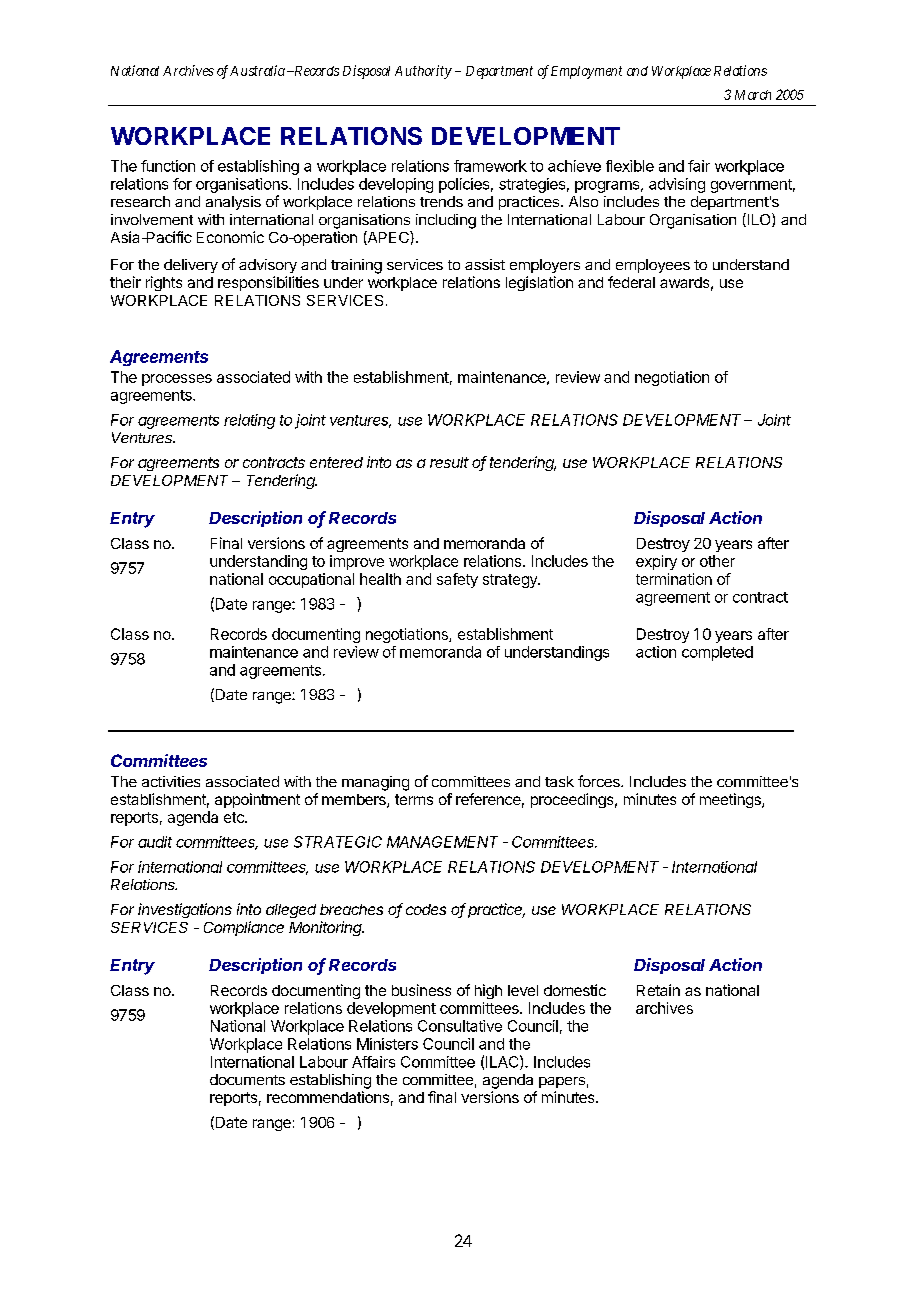  What do you see at coordinates (171, 781) in the image?
I see `activities` at bounding box center [171, 781].
